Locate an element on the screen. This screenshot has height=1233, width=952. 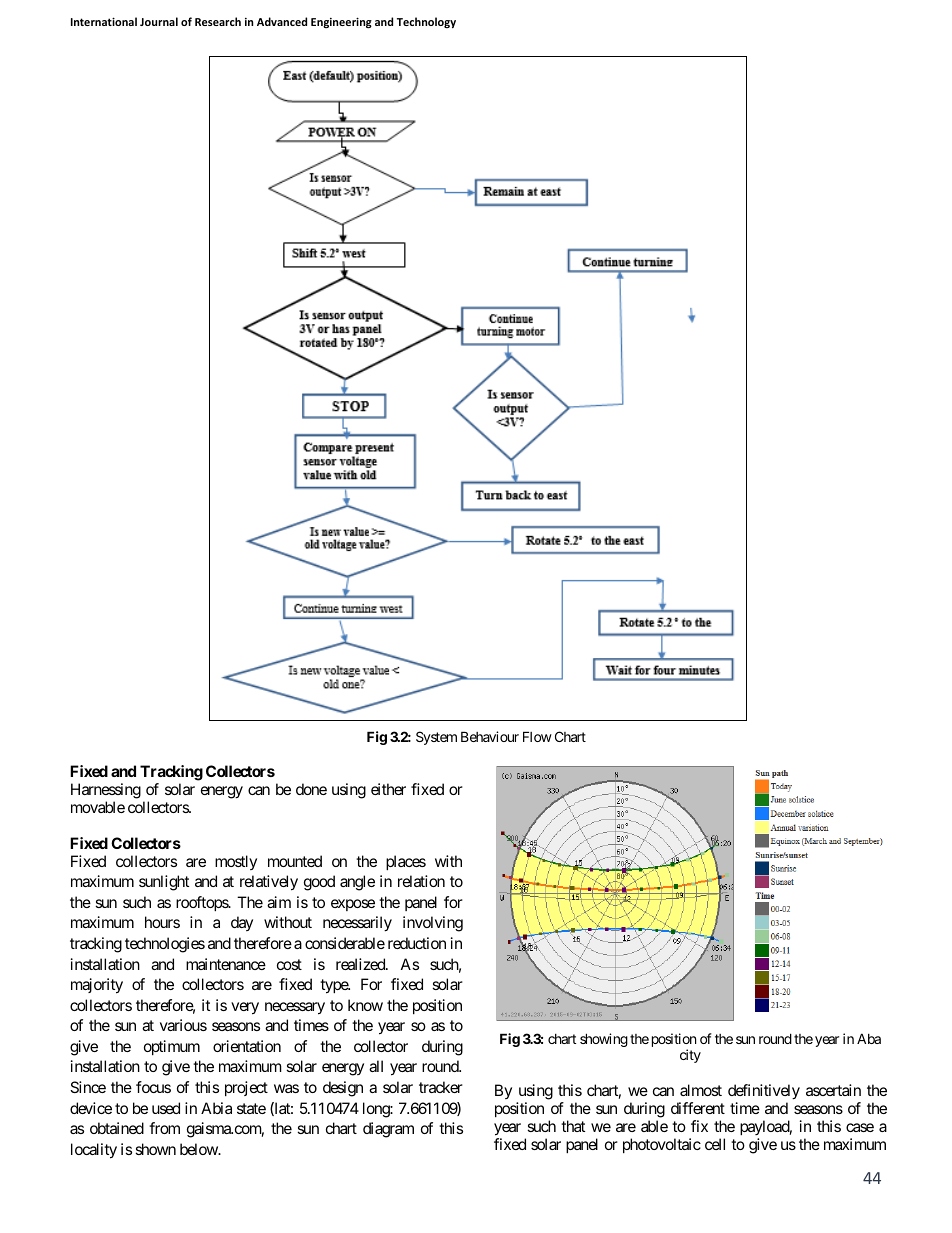
System is located at coordinates (436, 738).
